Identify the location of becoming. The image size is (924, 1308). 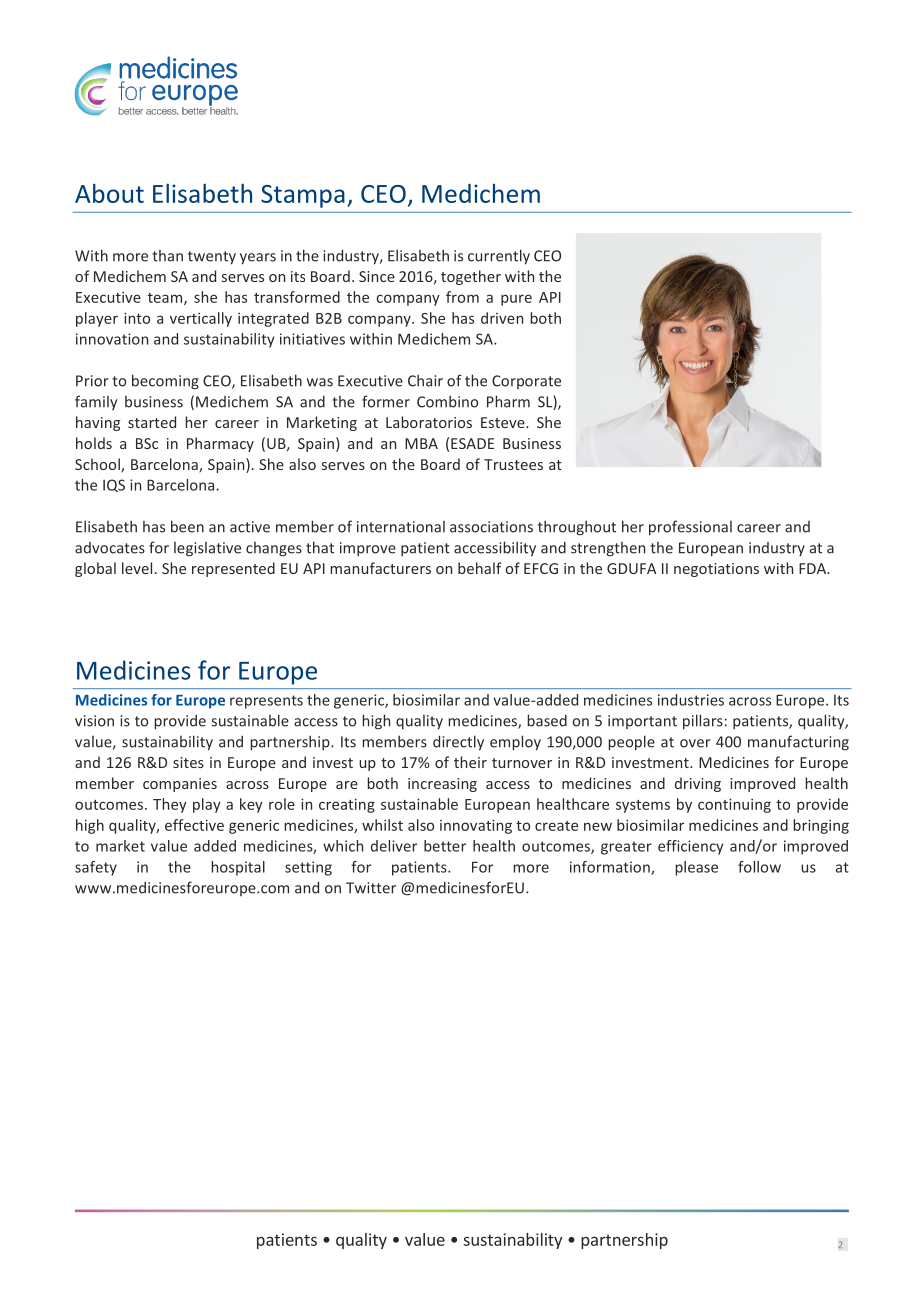
(165, 382).
